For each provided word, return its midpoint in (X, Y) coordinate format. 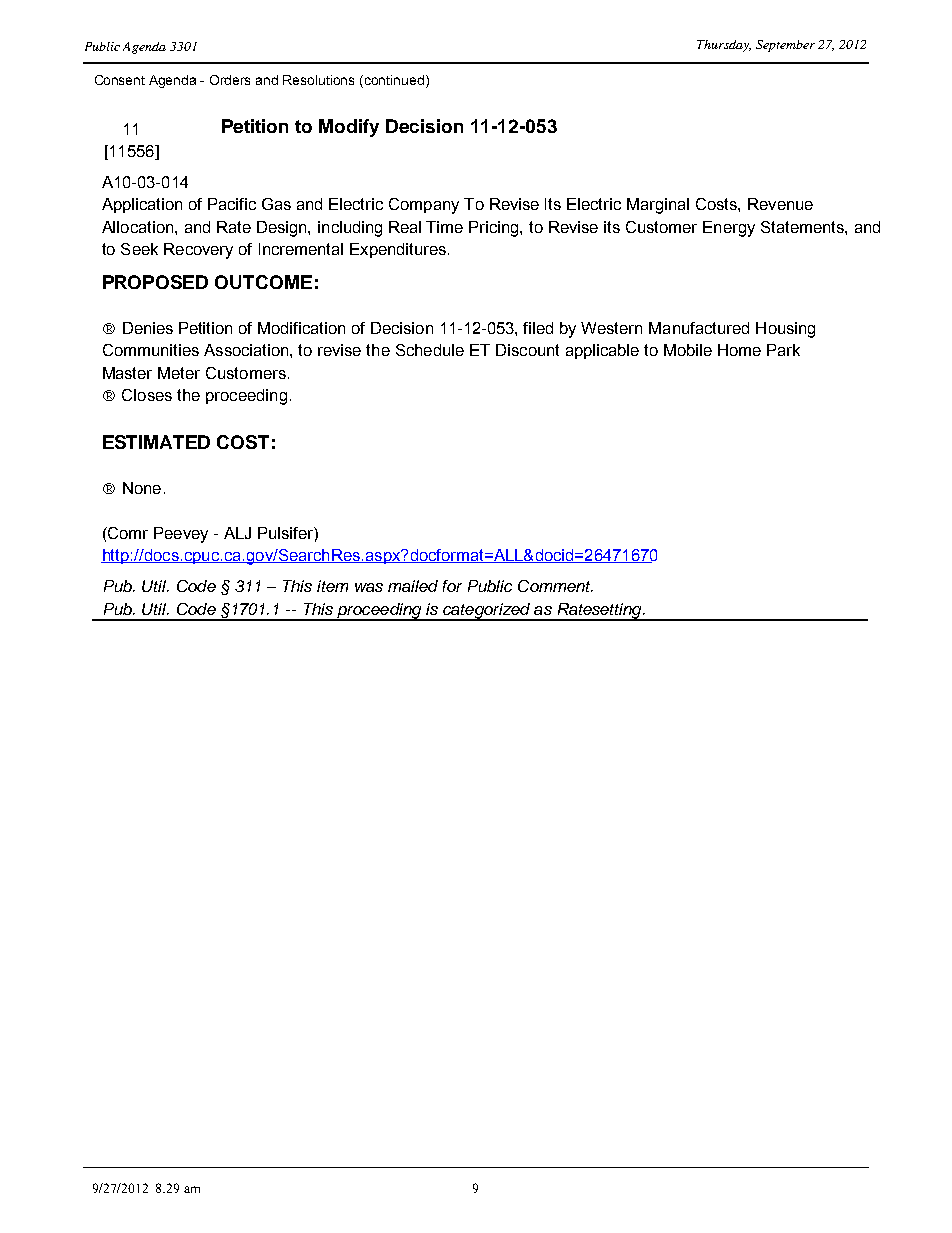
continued (394, 80)
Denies (148, 328)
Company (424, 206)
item (332, 586)
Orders (230, 80)
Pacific (232, 204)
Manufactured (699, 328)
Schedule (430, 350)
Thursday (724, 46)
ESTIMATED (156, 442)
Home (739, 350)
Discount (527, 350)
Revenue (780, 204)
